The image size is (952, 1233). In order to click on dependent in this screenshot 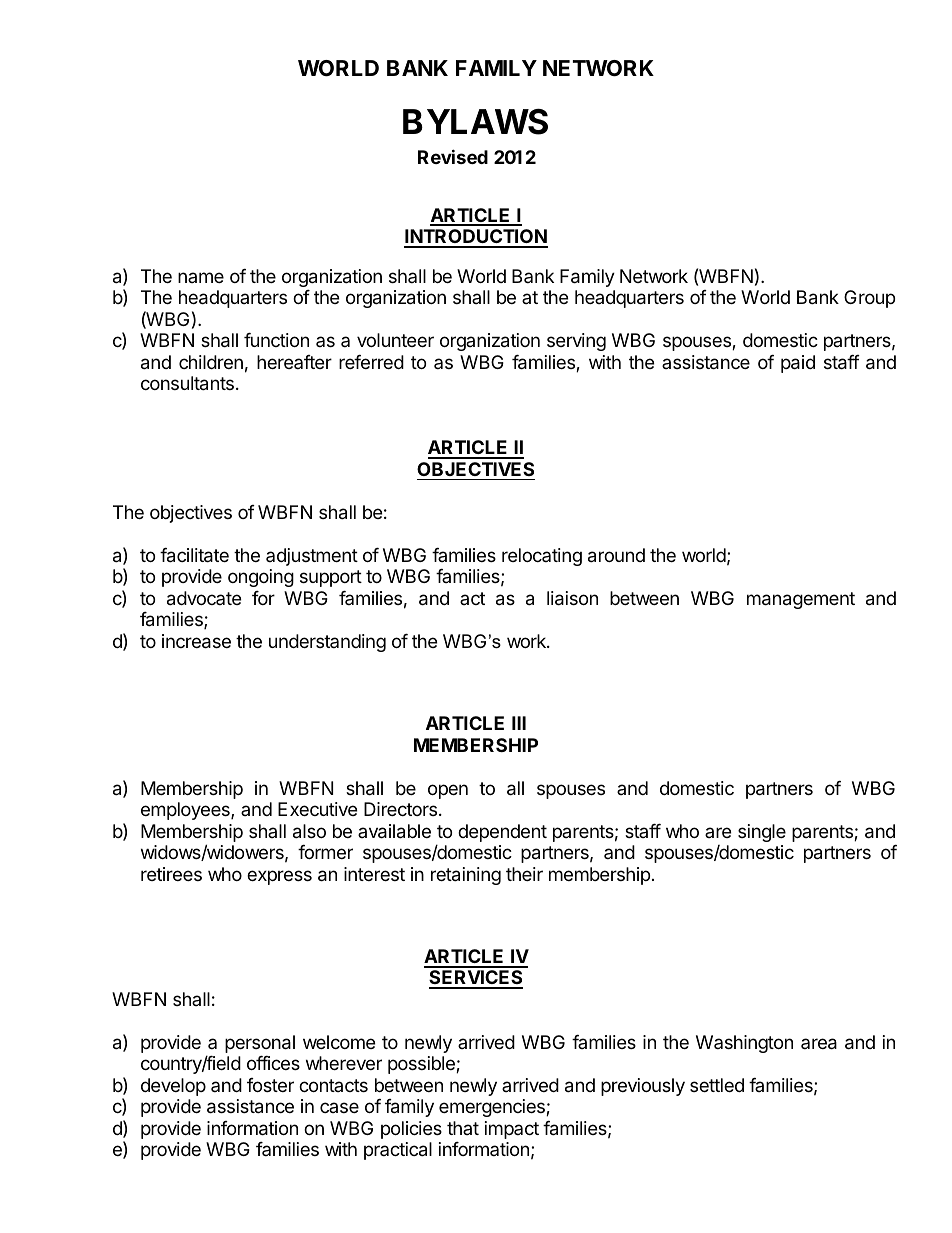, I will do `click(502, 833)`.
